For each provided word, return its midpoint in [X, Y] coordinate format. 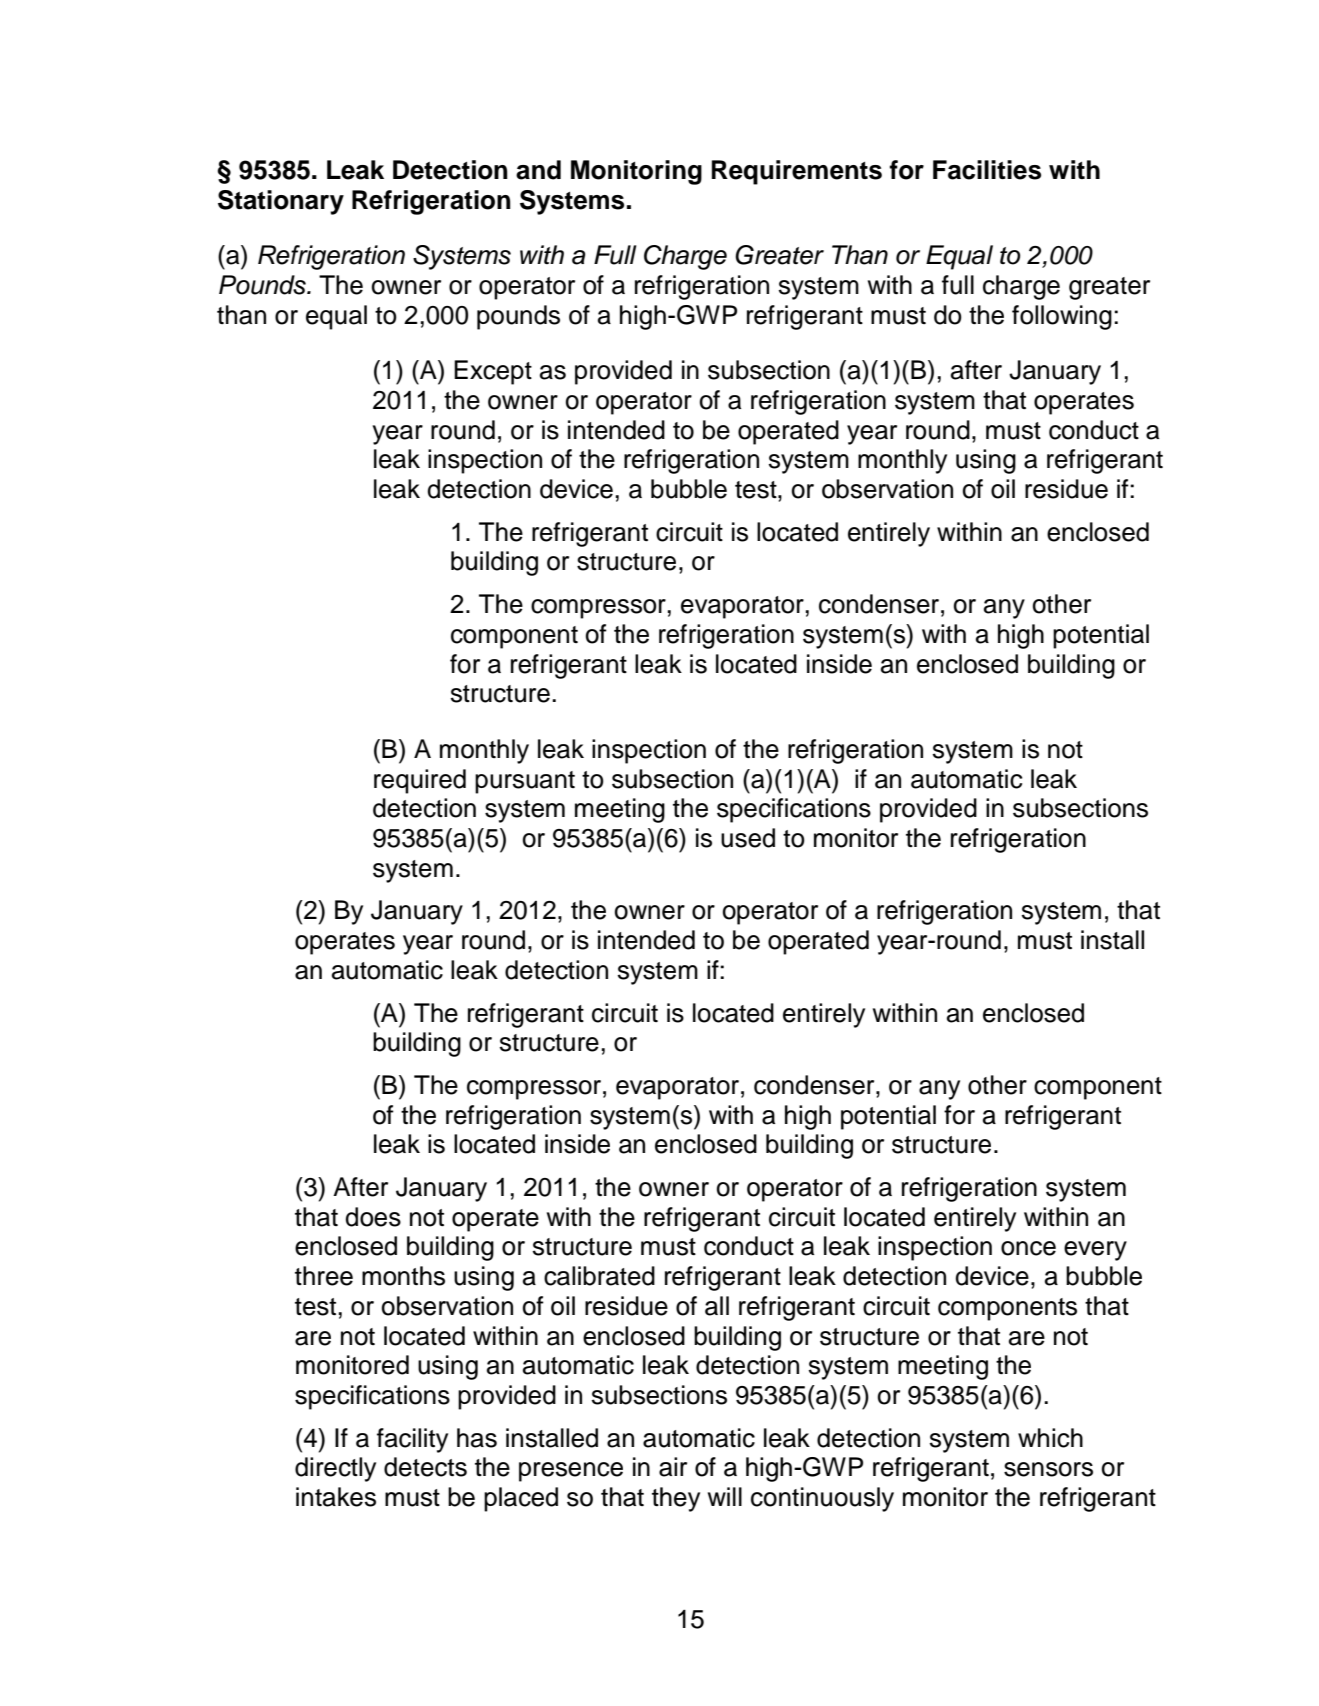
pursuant [525, 782]
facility [412, 1440]
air [673, 1467]
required [420, 781]
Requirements [797, 172]
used [748, 838]
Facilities [987, 170]
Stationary [281, 202]
